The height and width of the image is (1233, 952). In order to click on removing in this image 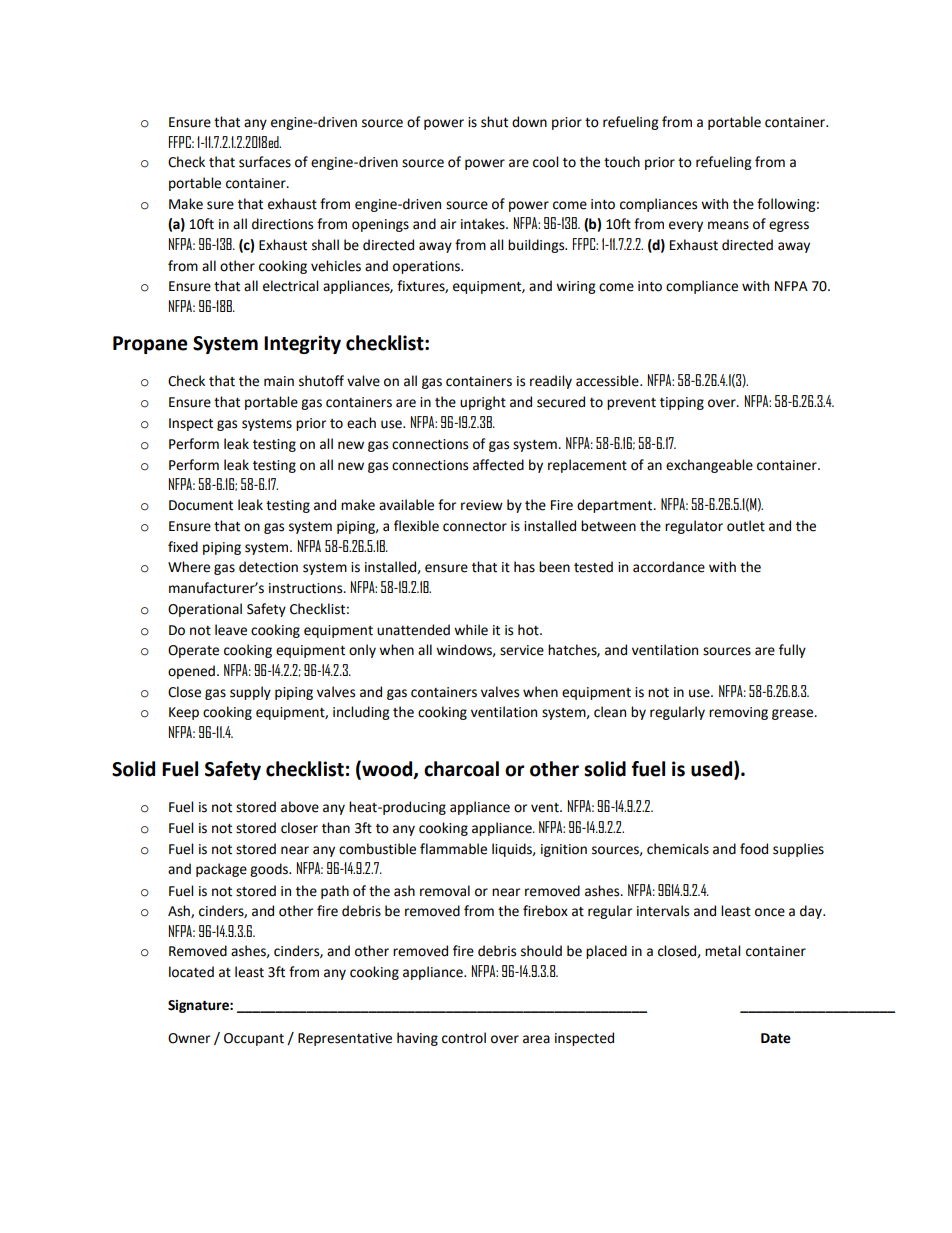, I will do `click(738, 713)`.
